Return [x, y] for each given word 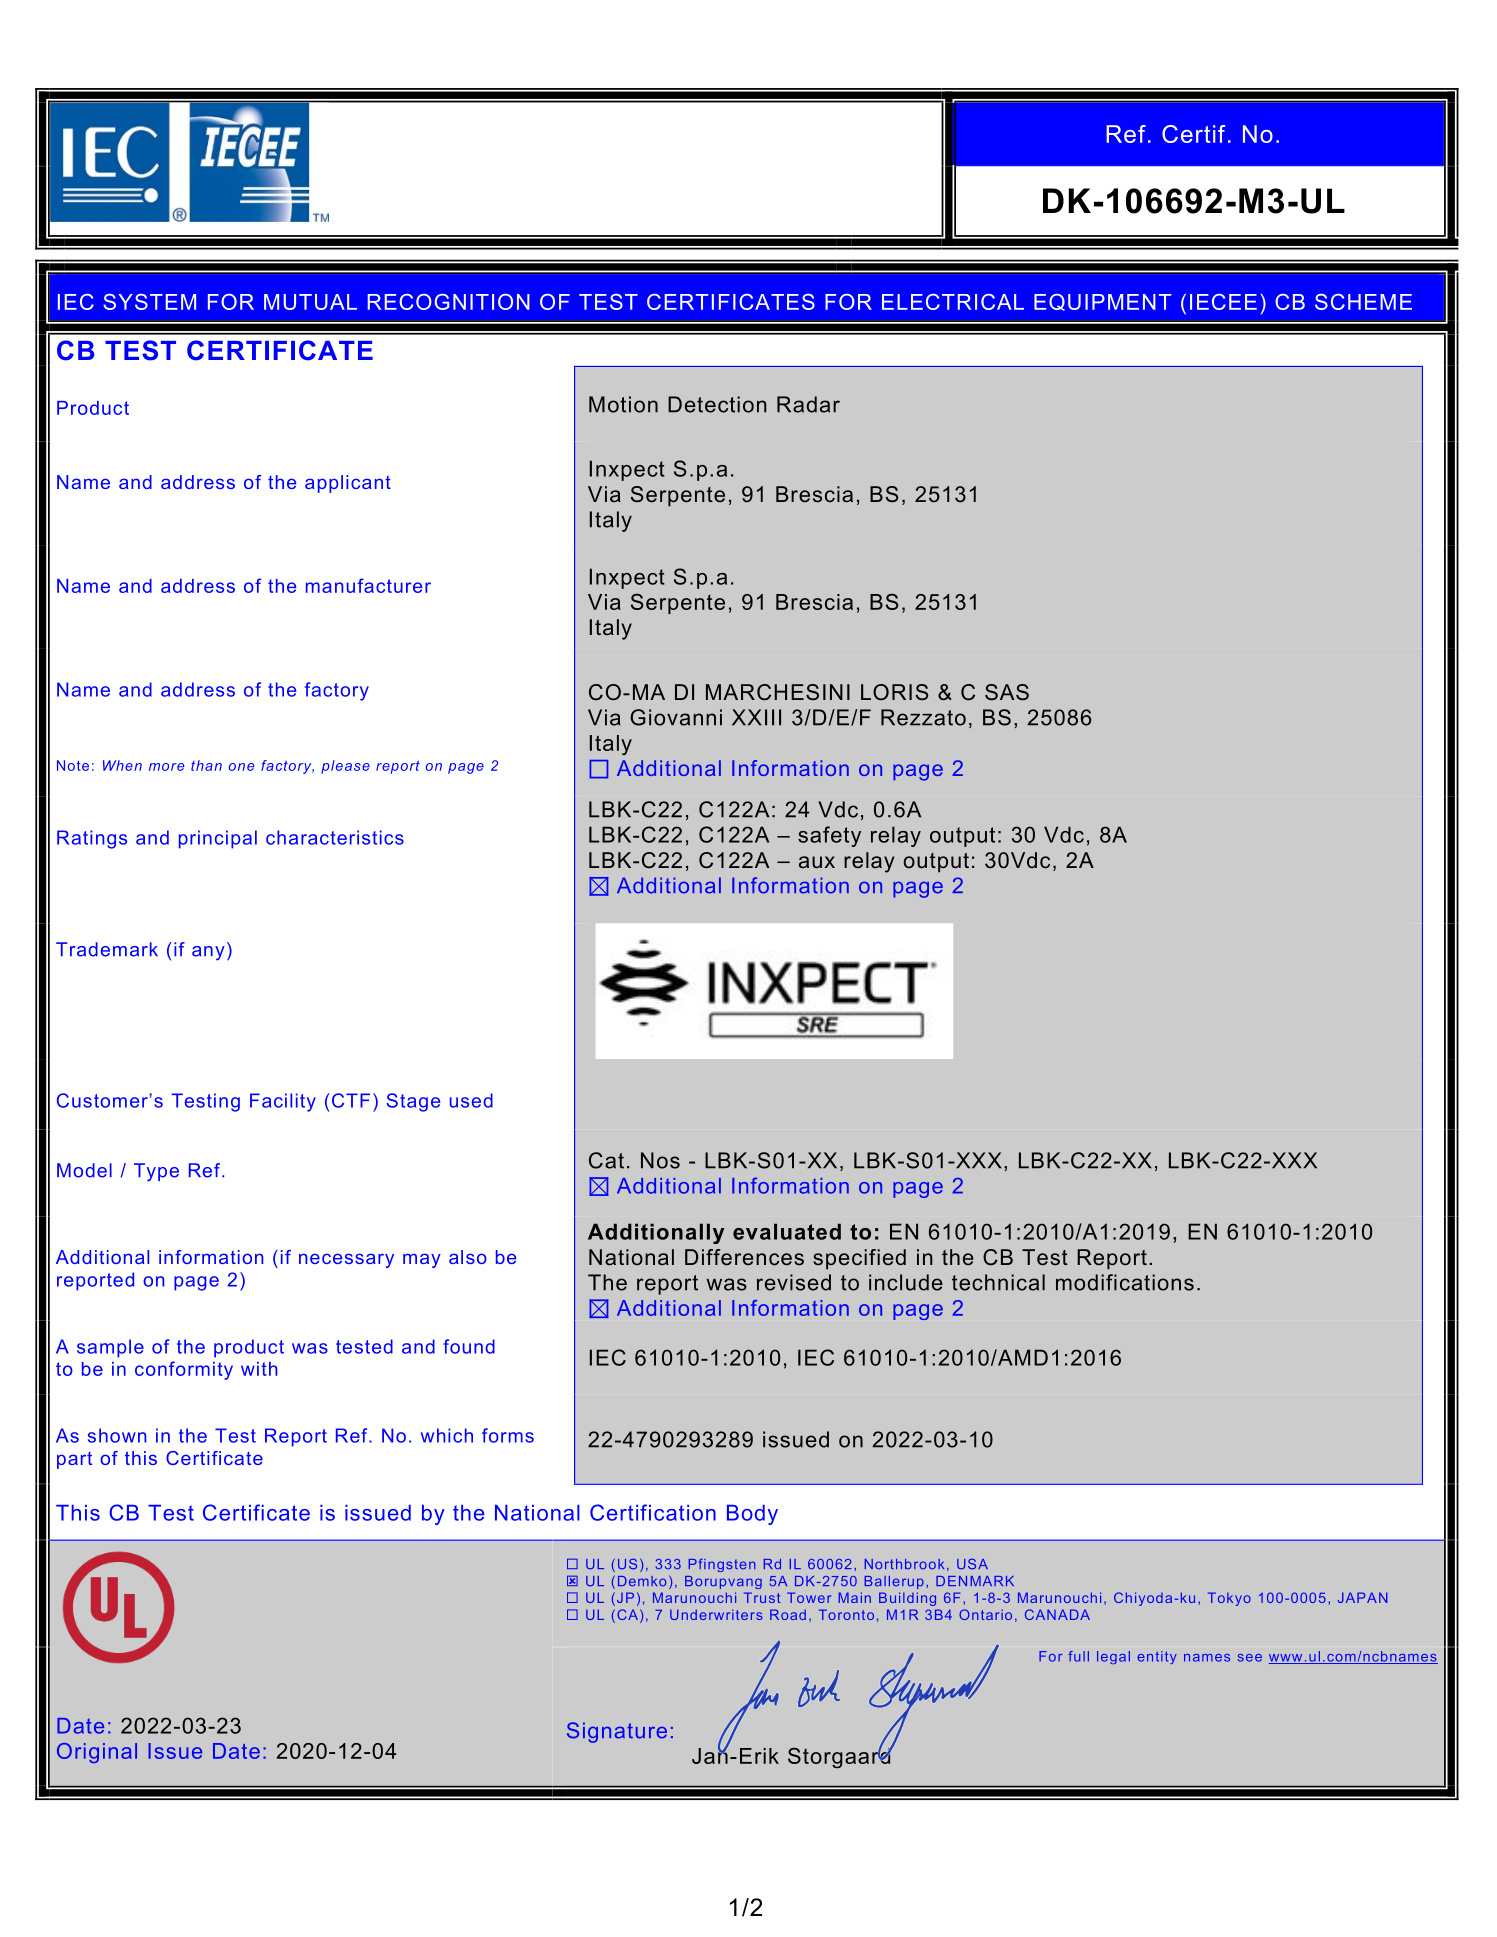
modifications [1125, 1282]
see [1250, 1658]
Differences [744, 1257]
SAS [1007, 692]
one [241, 767]
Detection [717, 404]
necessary [346, 1260]
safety [829, 836]
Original [97, 1753]
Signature [617, 1732]
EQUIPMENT [1102, 302]
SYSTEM [149, 302]
